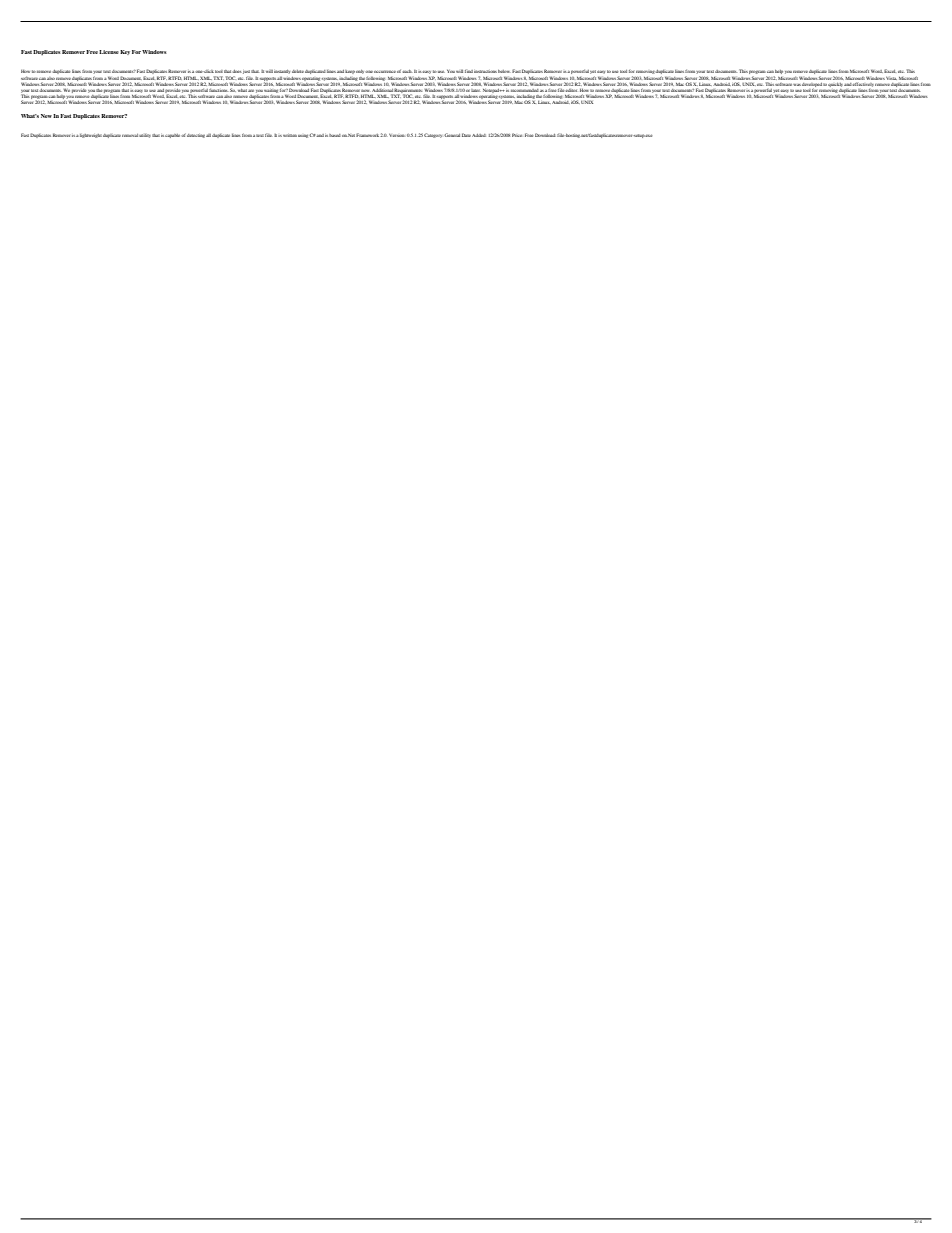 Image resolution: width=952 pixels, height=1233 pixels. Describe the element at coordinates (125, 52) in the document. I see `Key` at that location.
